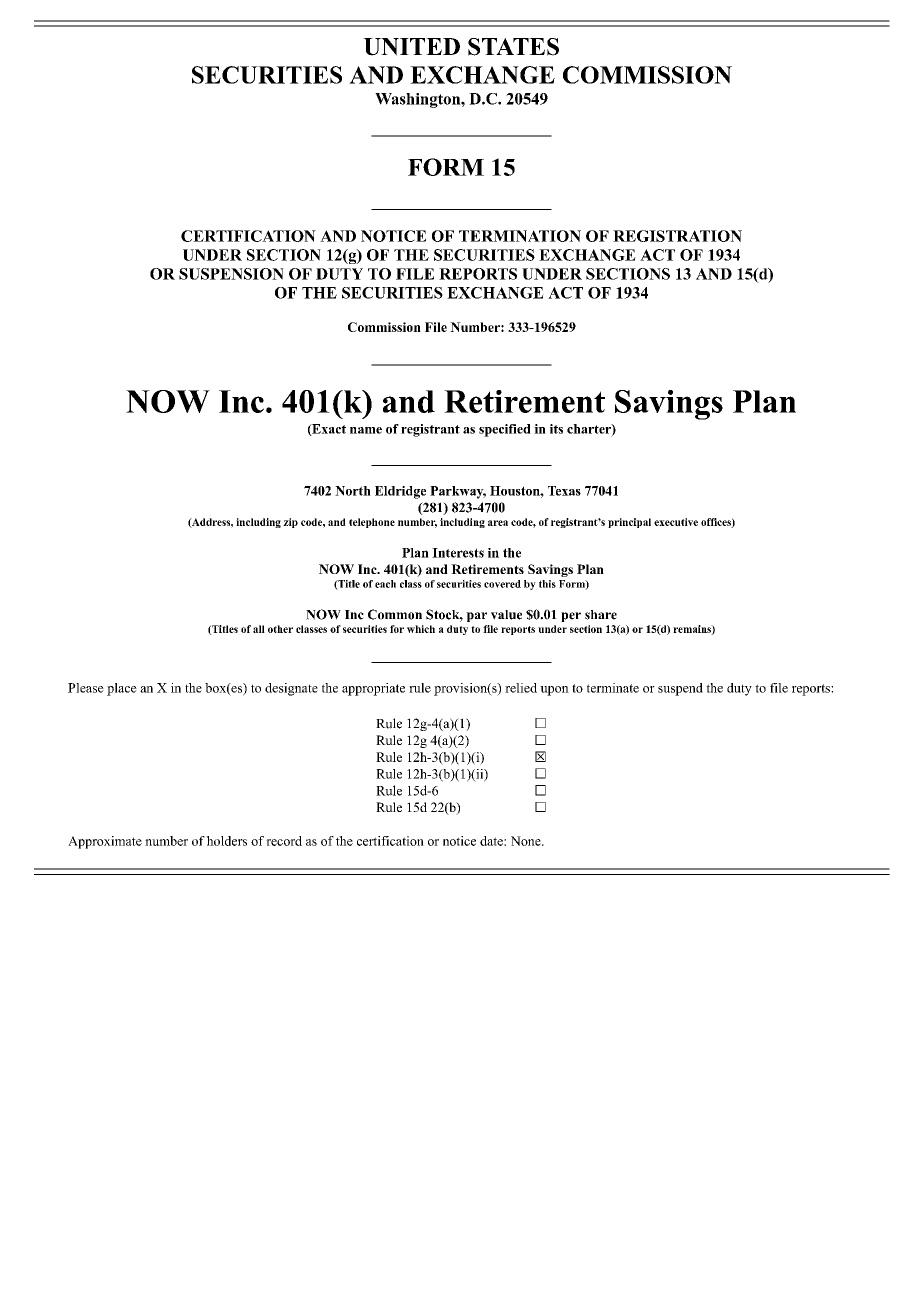  I want to click on STATES, so click(513, 47).
